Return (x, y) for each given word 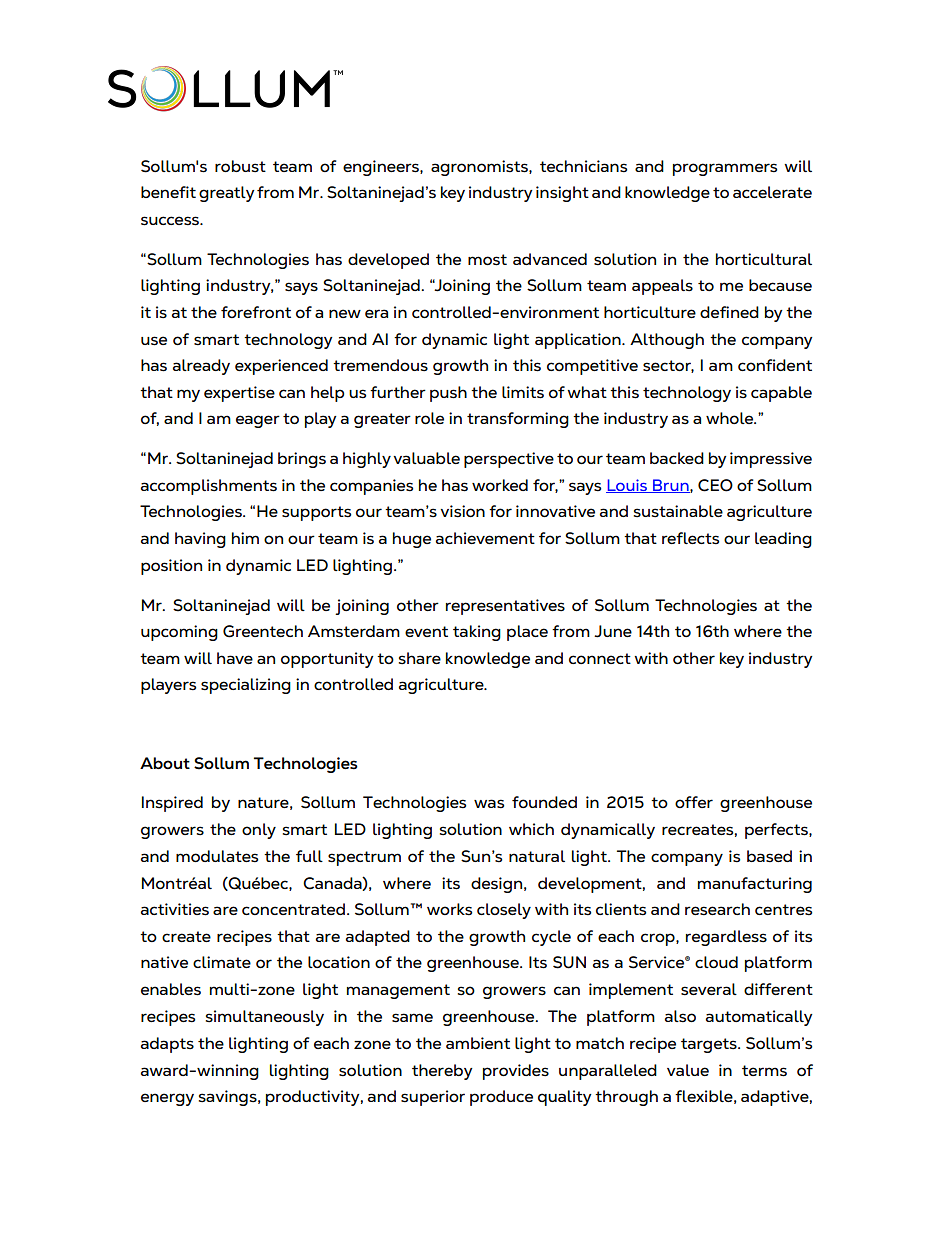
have (235, 658)
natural (537, 856)
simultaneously (265, 1018)
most (487, 260)
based (769, 856)
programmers (725, 169)
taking (477, 633)
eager (258, 421)
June (613, 631)
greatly (227, 194)
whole (731, 418)
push (448, 394)
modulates (217, 856)
